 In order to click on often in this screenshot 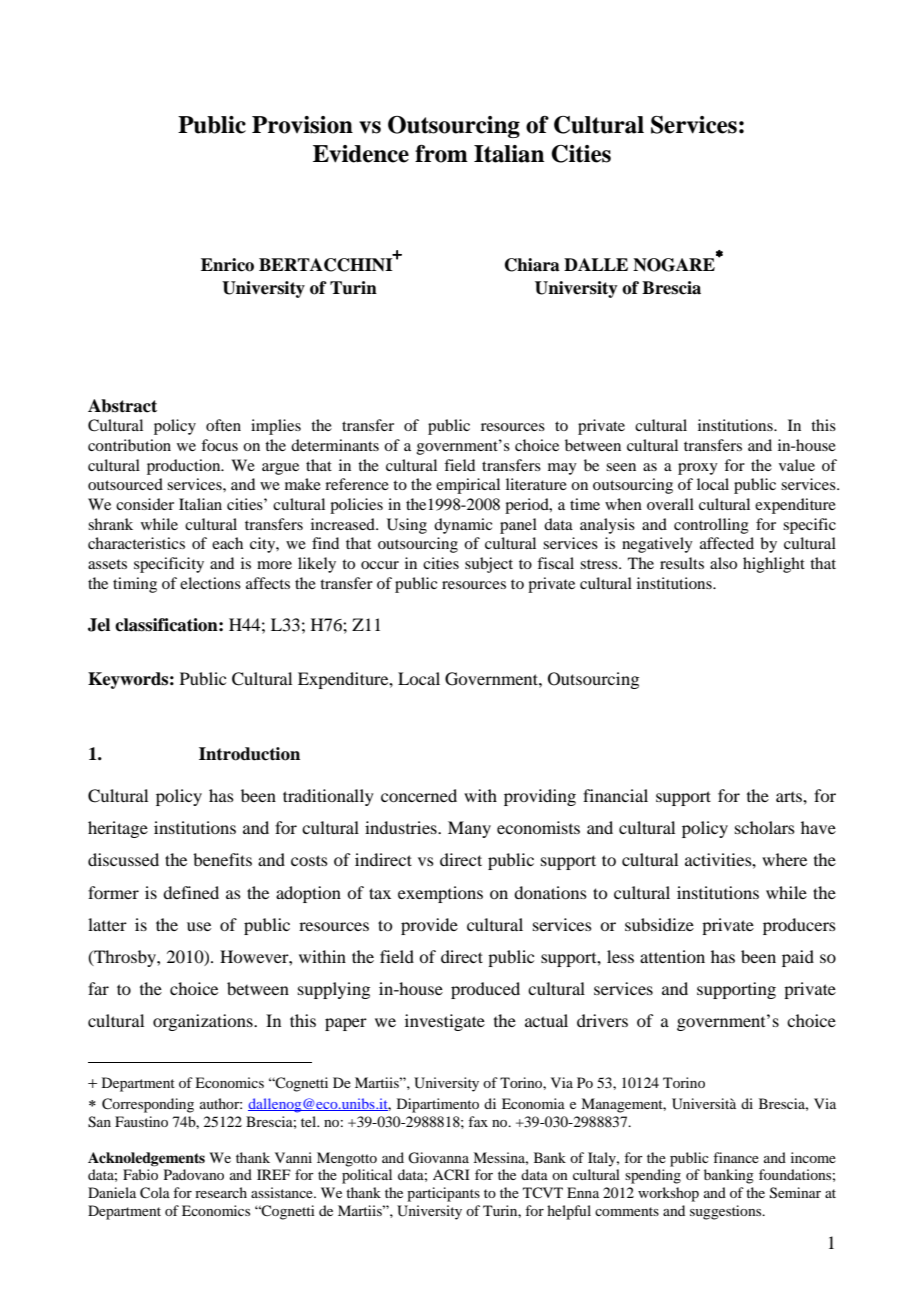, I will do `click(223, 425)`.
